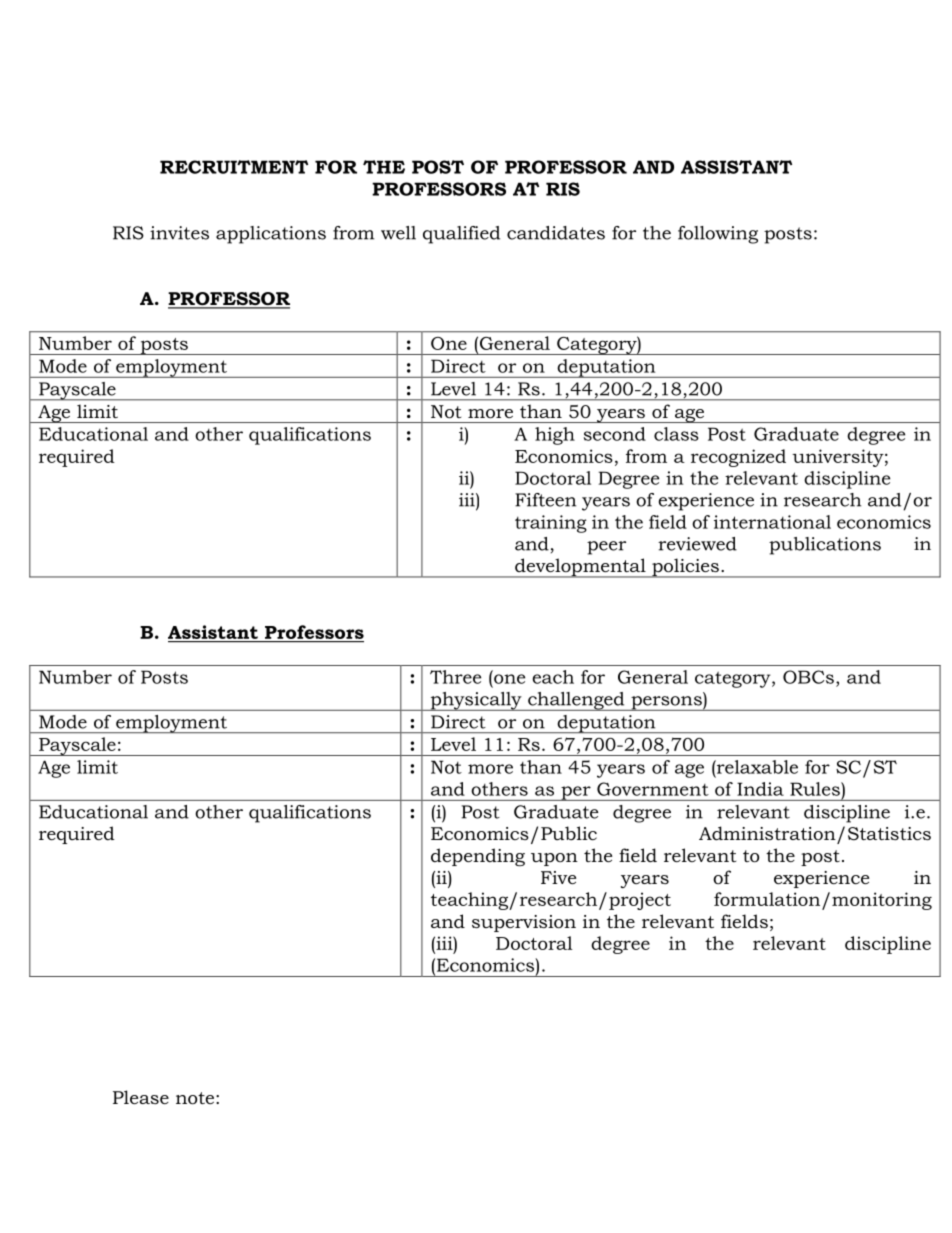 The width and height of the screenshot is (952, 1233). What do you see at coordinates (461, 235) in the screenshot?
I see `qualified` at bounding box center [461, 235].
